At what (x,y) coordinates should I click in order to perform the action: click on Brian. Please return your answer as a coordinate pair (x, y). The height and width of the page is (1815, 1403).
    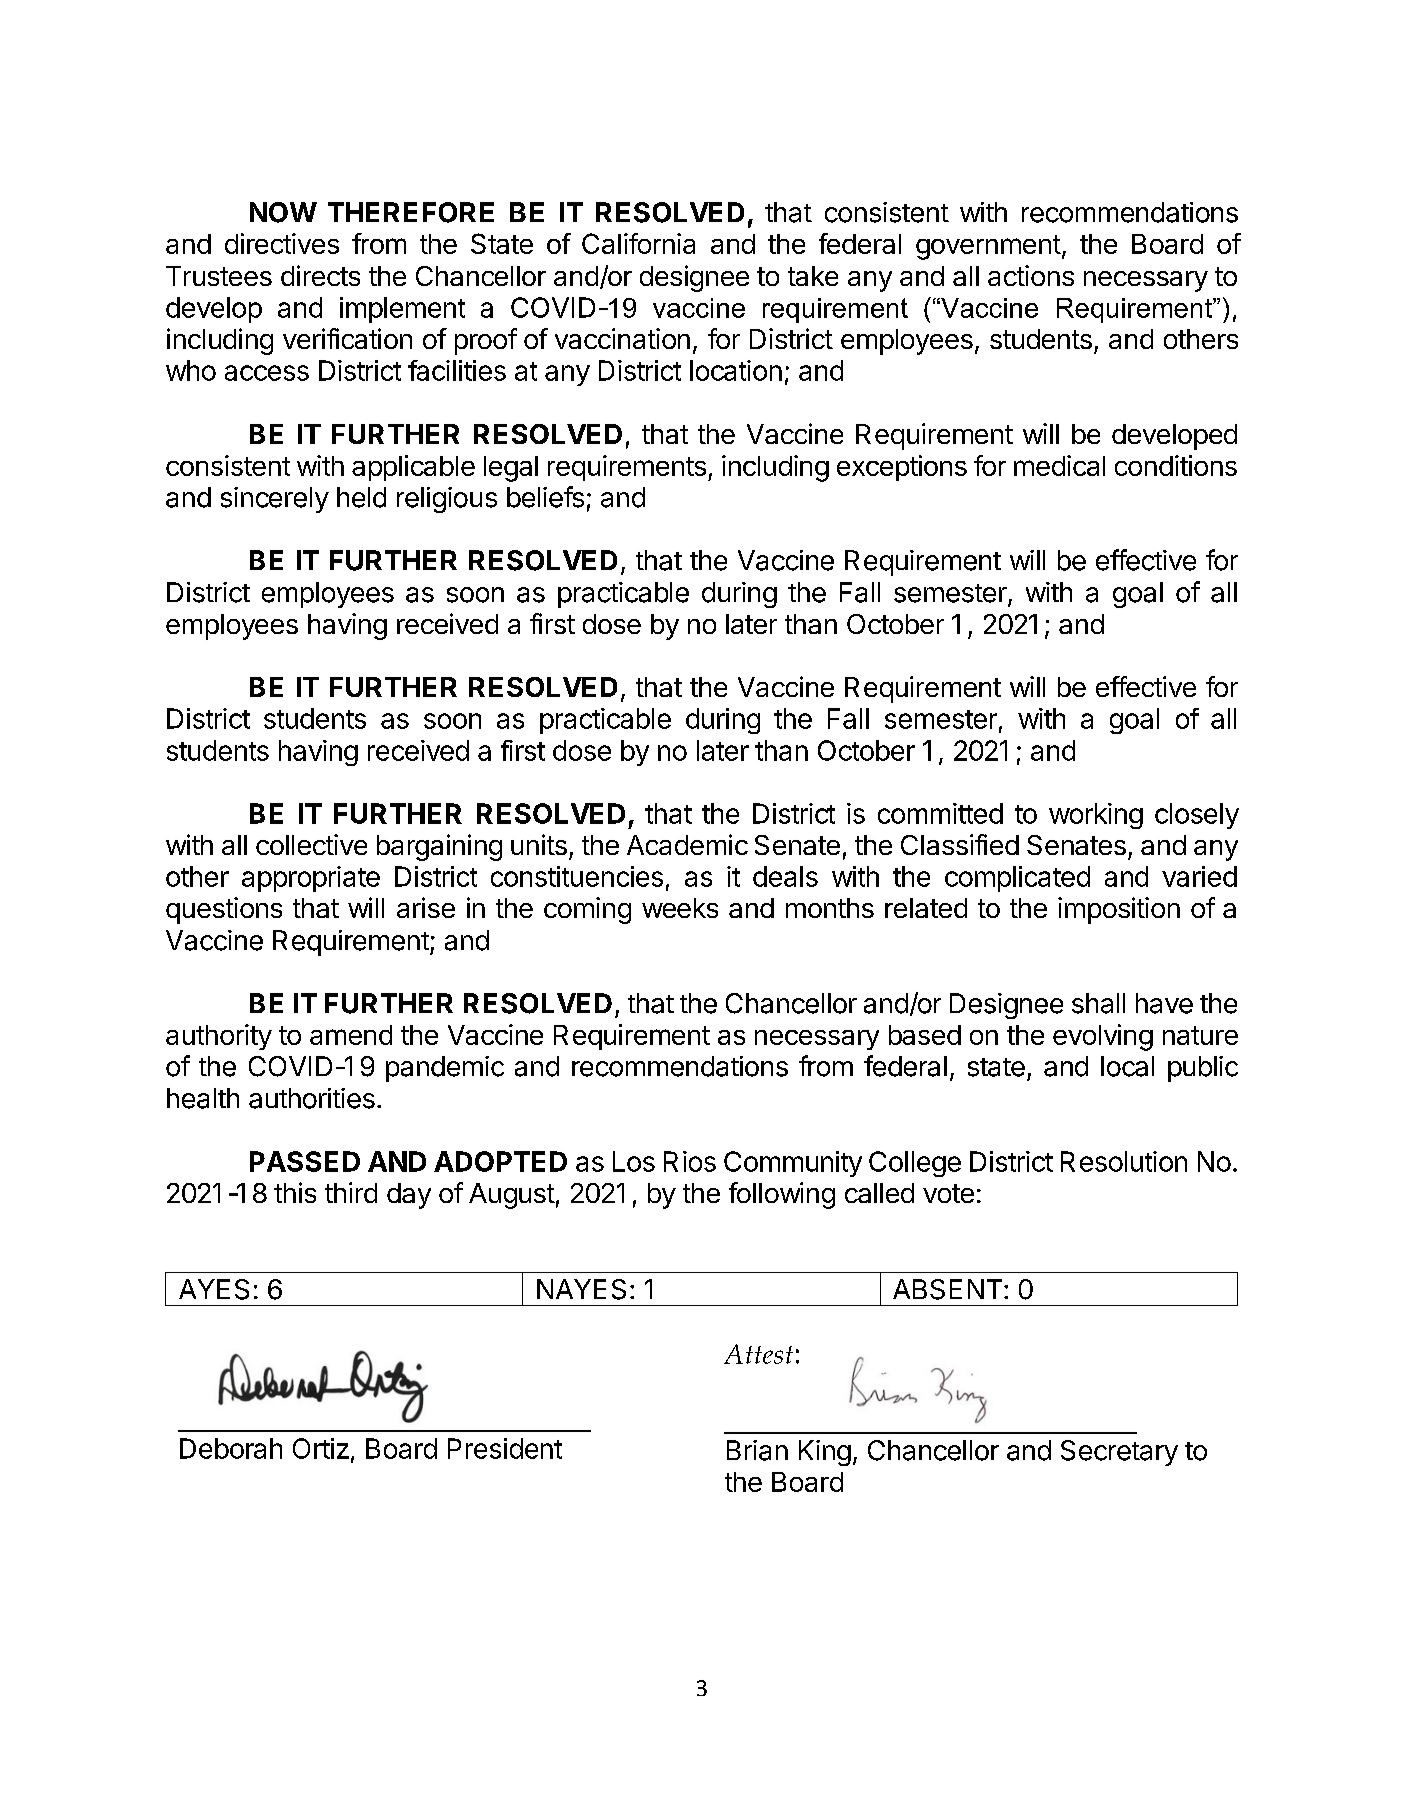
    Looking at the image, I should click on (757, 1450).
